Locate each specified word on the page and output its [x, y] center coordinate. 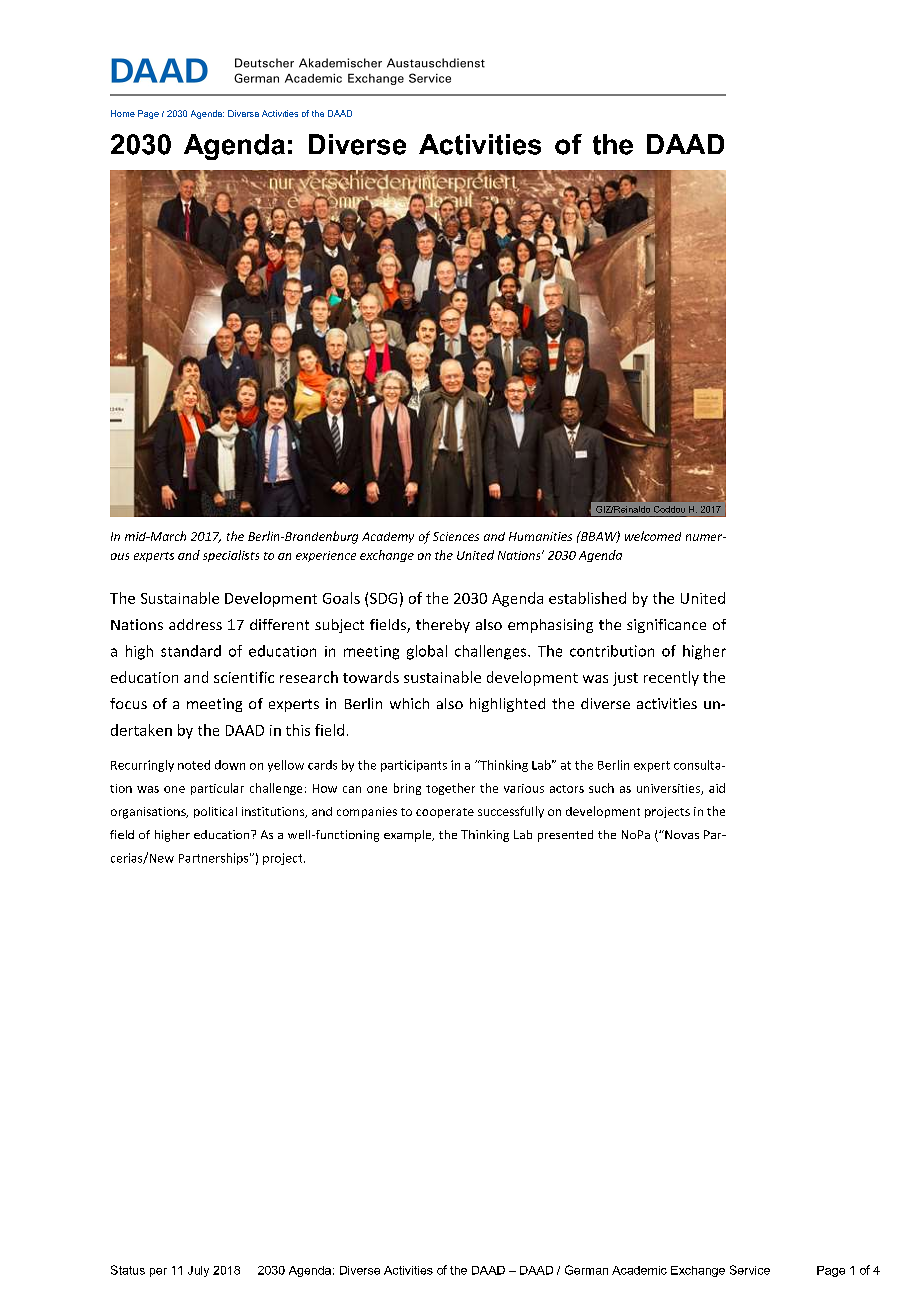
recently [671, 678]
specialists [231, 556]
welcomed [653, 536]
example [409, 836]
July [198, 1271]
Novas [681, 834]
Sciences [456, 536]
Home [123, 113]
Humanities [540, 536]
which [409, 703]
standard [191, 651]
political [215, 812]
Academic [639, 1270]
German [586, 1270]
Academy [388, 537]
